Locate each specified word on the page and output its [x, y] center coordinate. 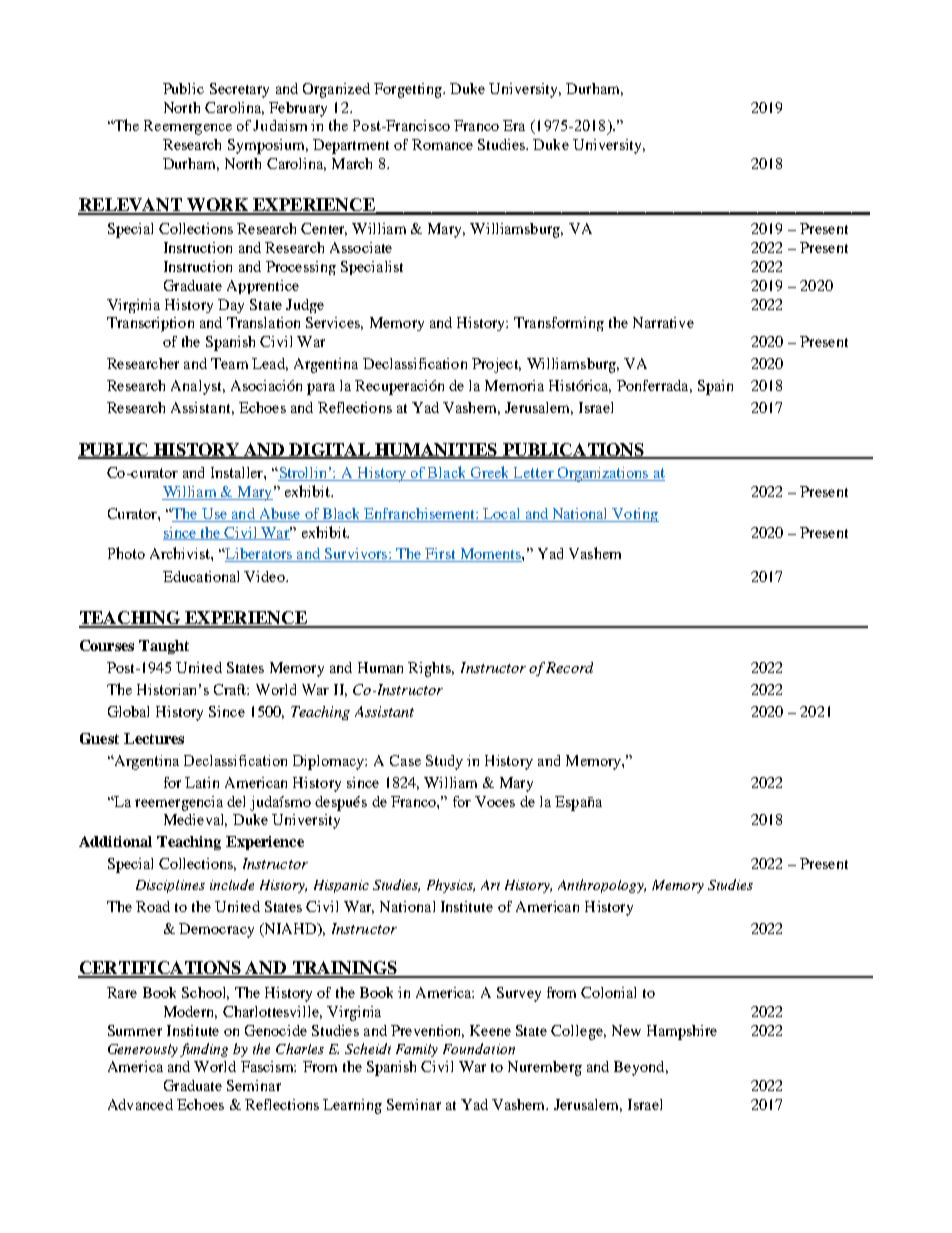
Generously [143, 1050]
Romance [442, 144]
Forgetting [409, 90]
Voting [635, 515]
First [440, 555]
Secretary [239, 90]
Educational [201, 576]
